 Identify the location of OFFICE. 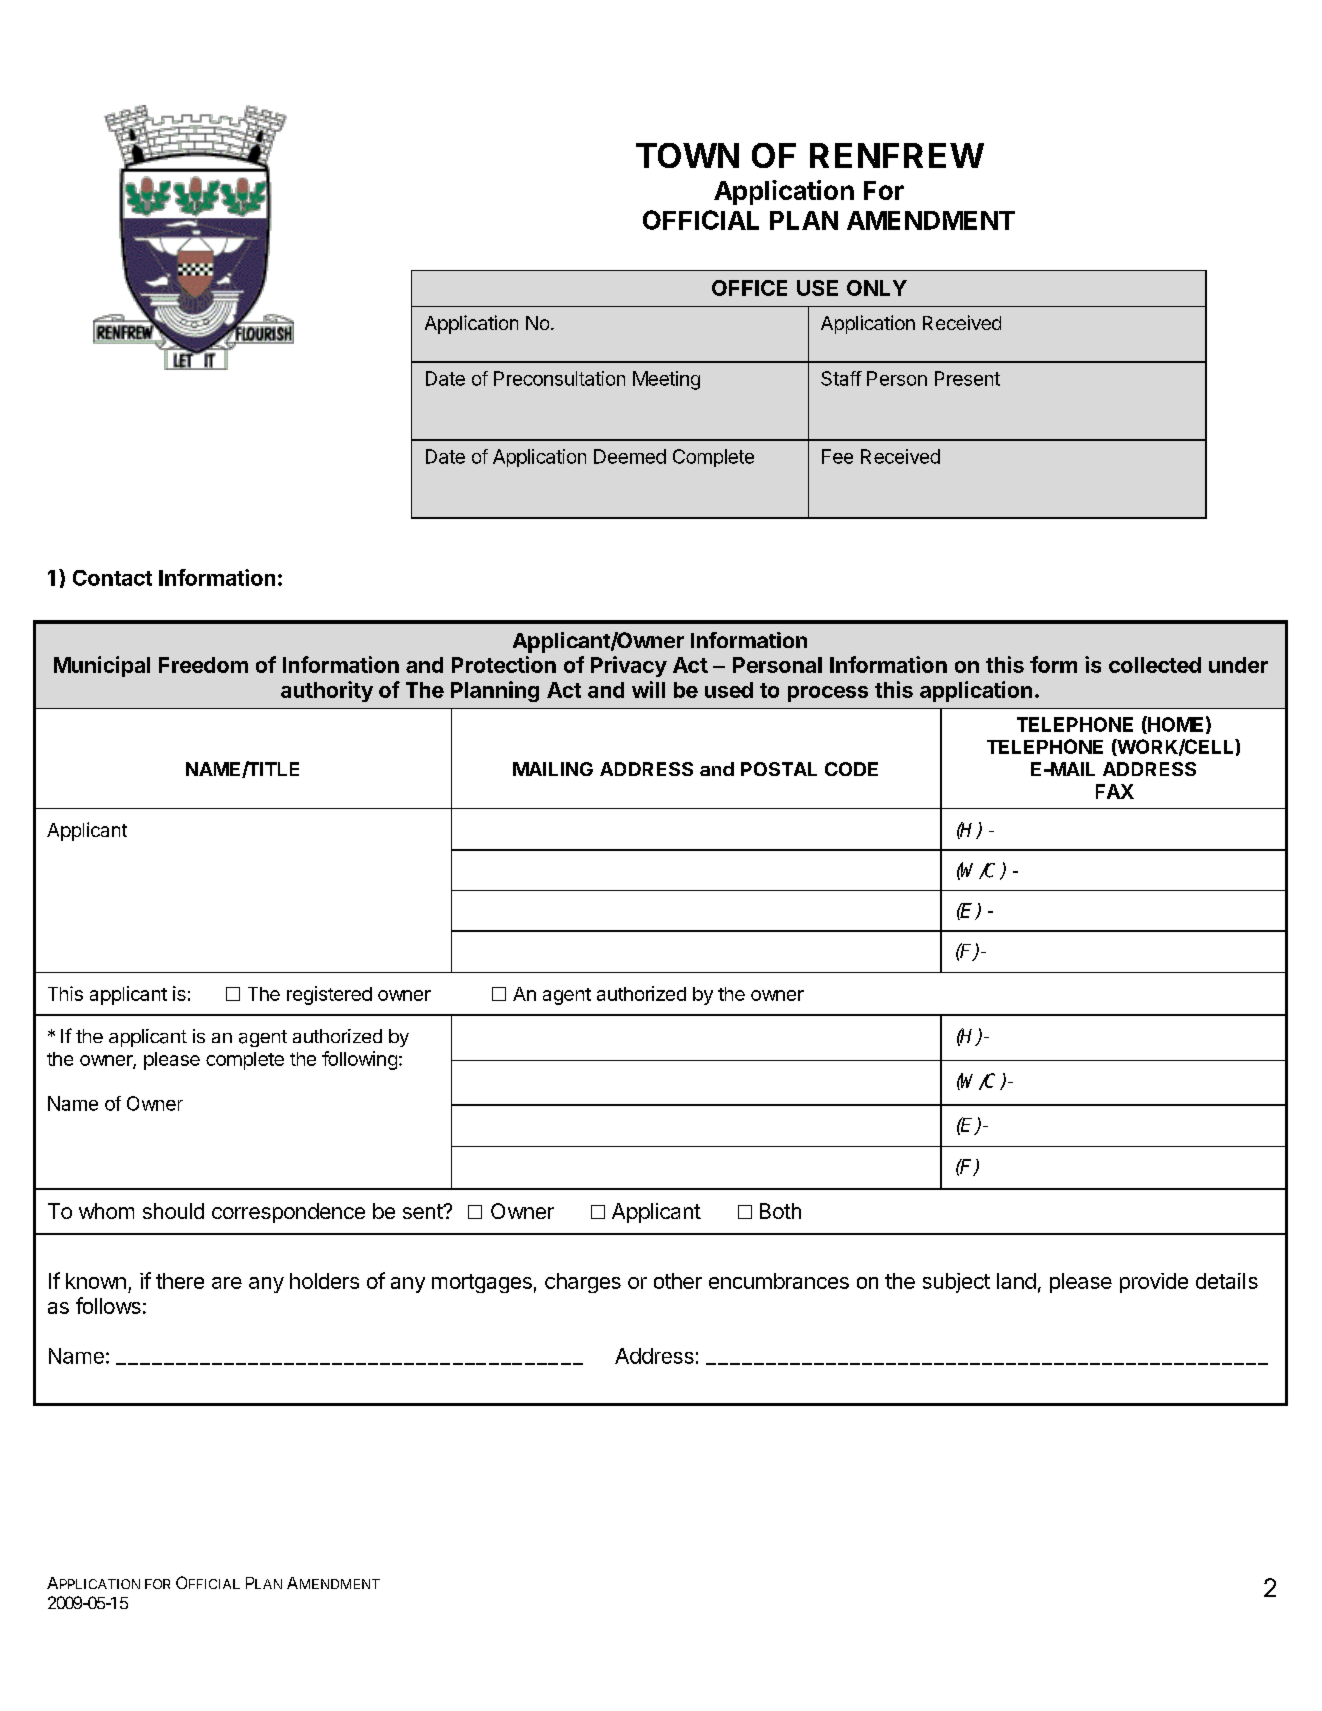
(749, 288).
